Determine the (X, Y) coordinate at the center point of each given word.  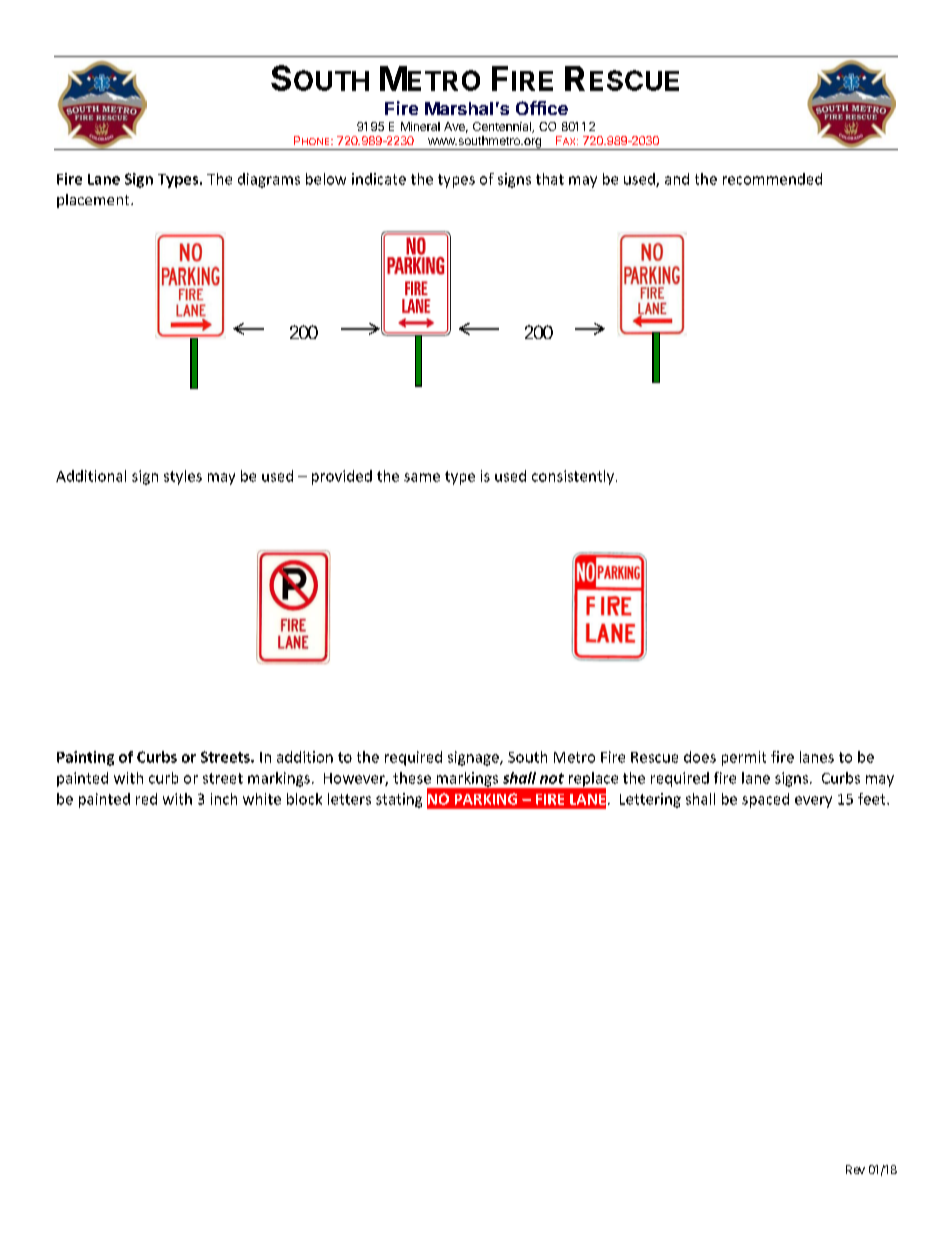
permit (744, 758)
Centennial (503, 127)
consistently (573, 477)
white (262, 799)
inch (224, 799)
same (422, 477)
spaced (765, 800)
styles (183, 477)
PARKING (486, 799)
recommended (772, 179)
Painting (85, 758)
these (412, 778)
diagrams (269, 180)
